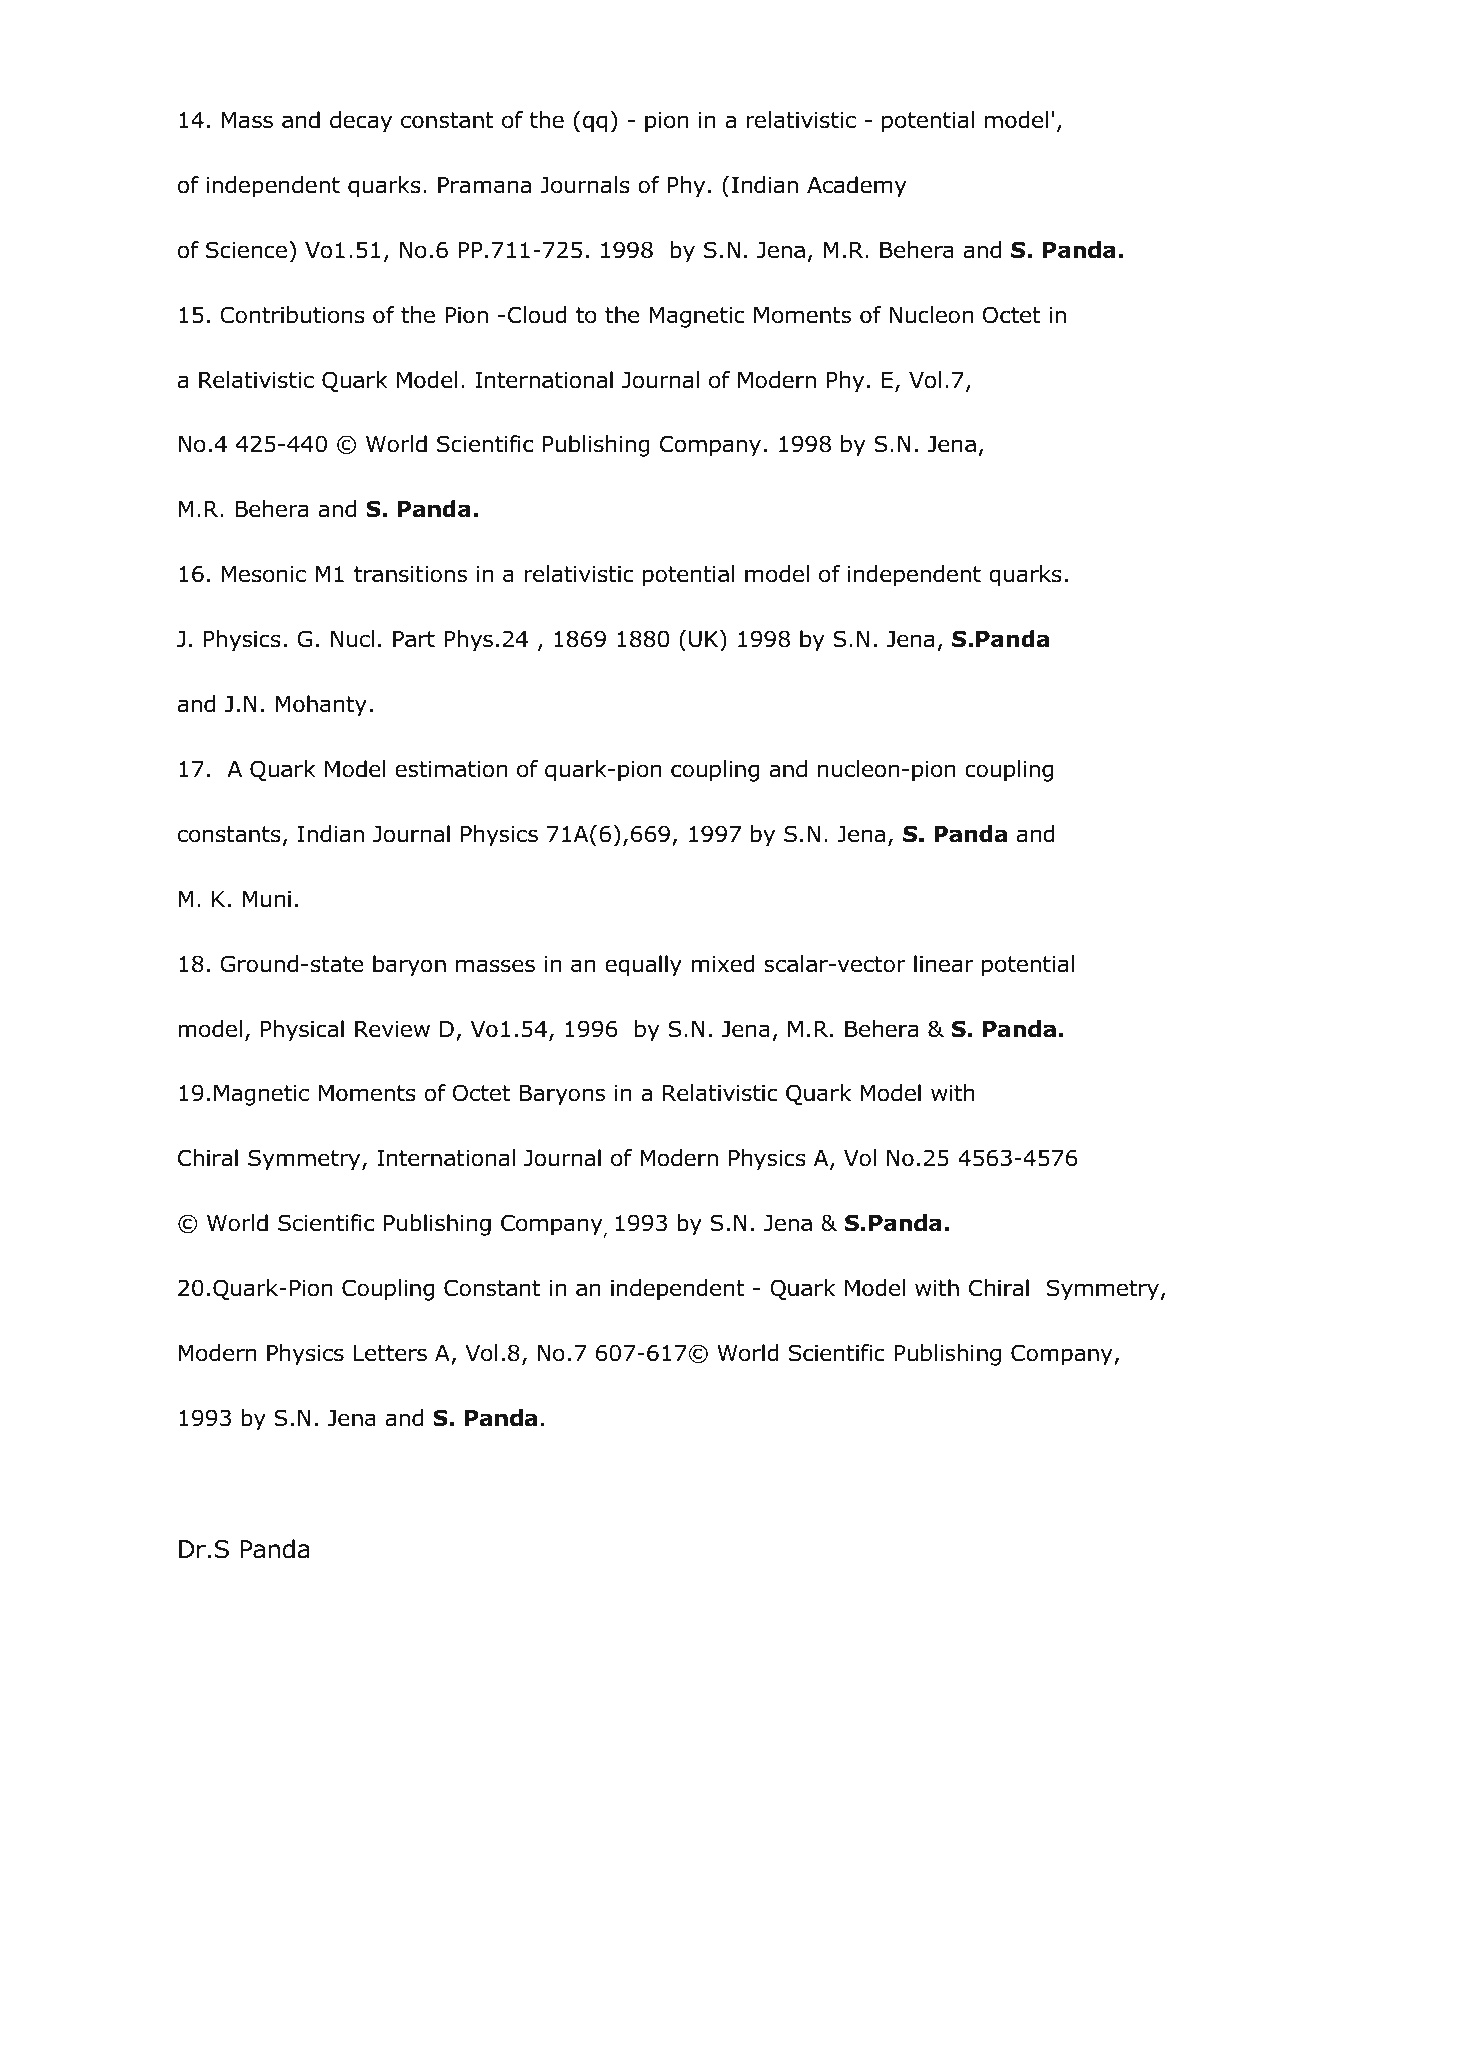  What do you see at coordinates (392, 1029) in the screenshot?
I see `Review` at bounding box center [392, 1029].
